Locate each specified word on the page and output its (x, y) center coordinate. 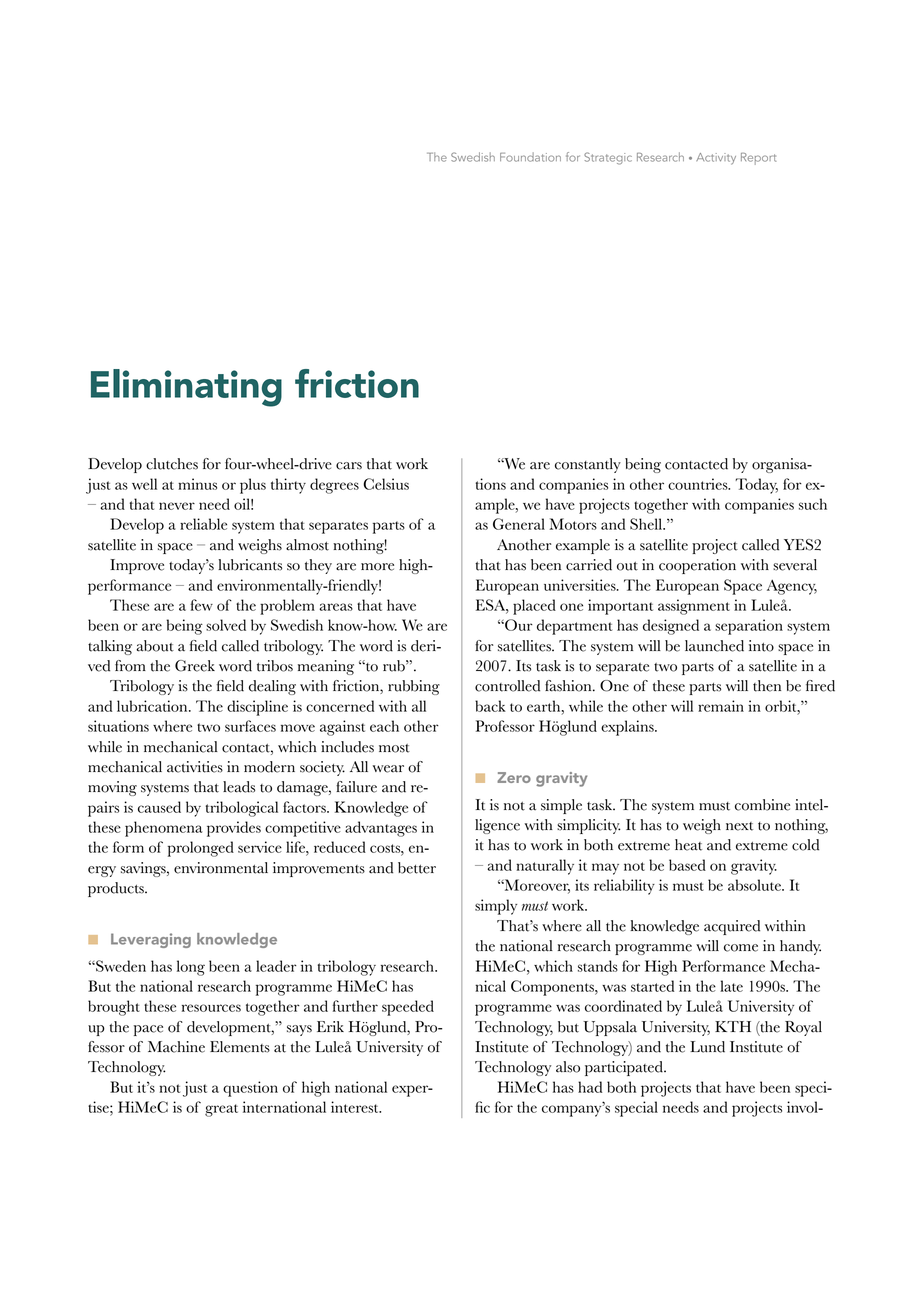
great (221, 1110)
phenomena (163, 829)
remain (721, 706)
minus (197, 484)
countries (699, 484)
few (202, 605)
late (731, 986)
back (490, 706)
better (417, 868)
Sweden (120, 966)
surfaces (250, 726)
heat (688, 845)
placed (534, 607)
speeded (408, 1008)
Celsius (386, 484)
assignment (694, 607)
